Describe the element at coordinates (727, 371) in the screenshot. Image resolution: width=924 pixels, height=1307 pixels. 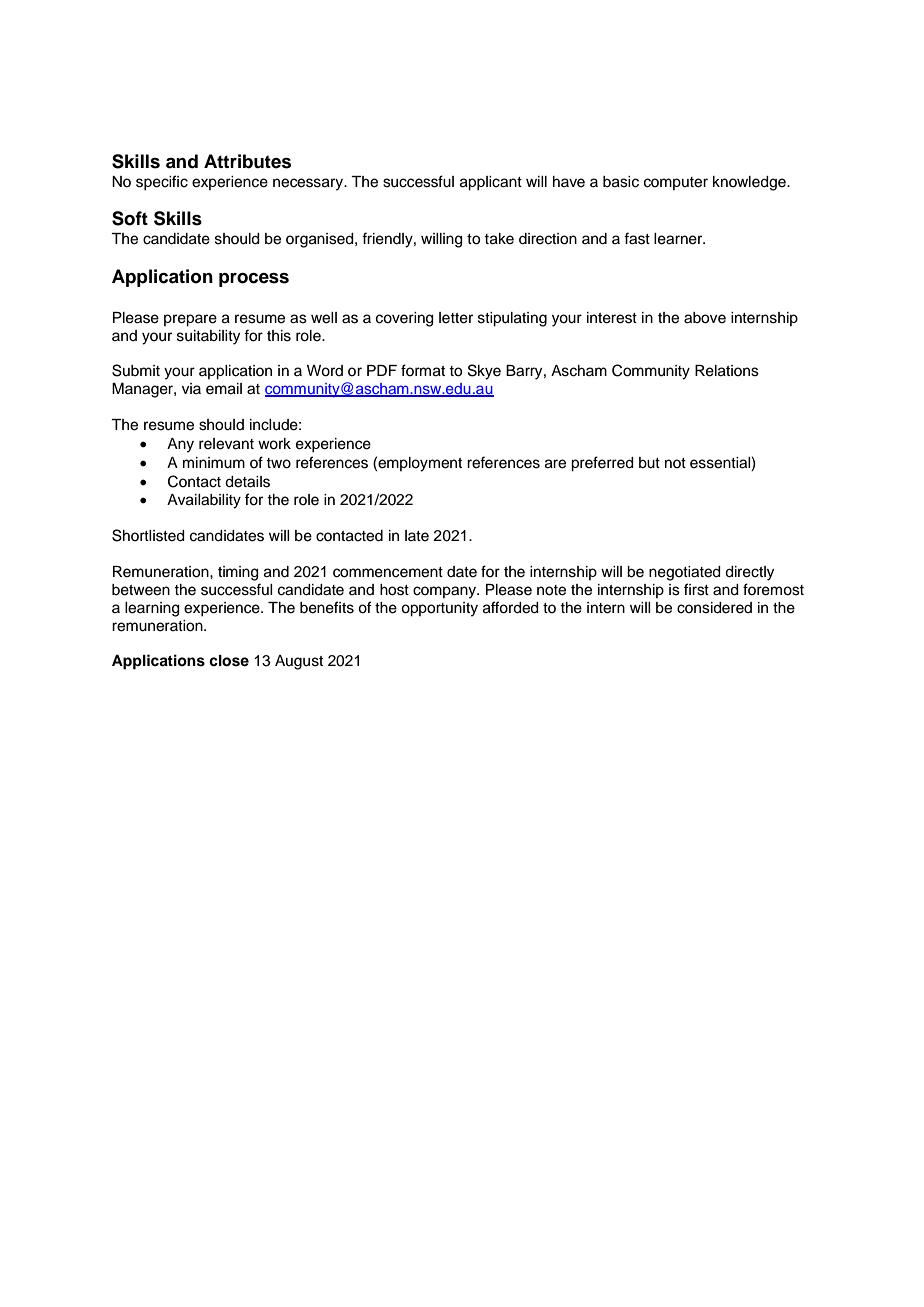
I see `Relations` at that location.
